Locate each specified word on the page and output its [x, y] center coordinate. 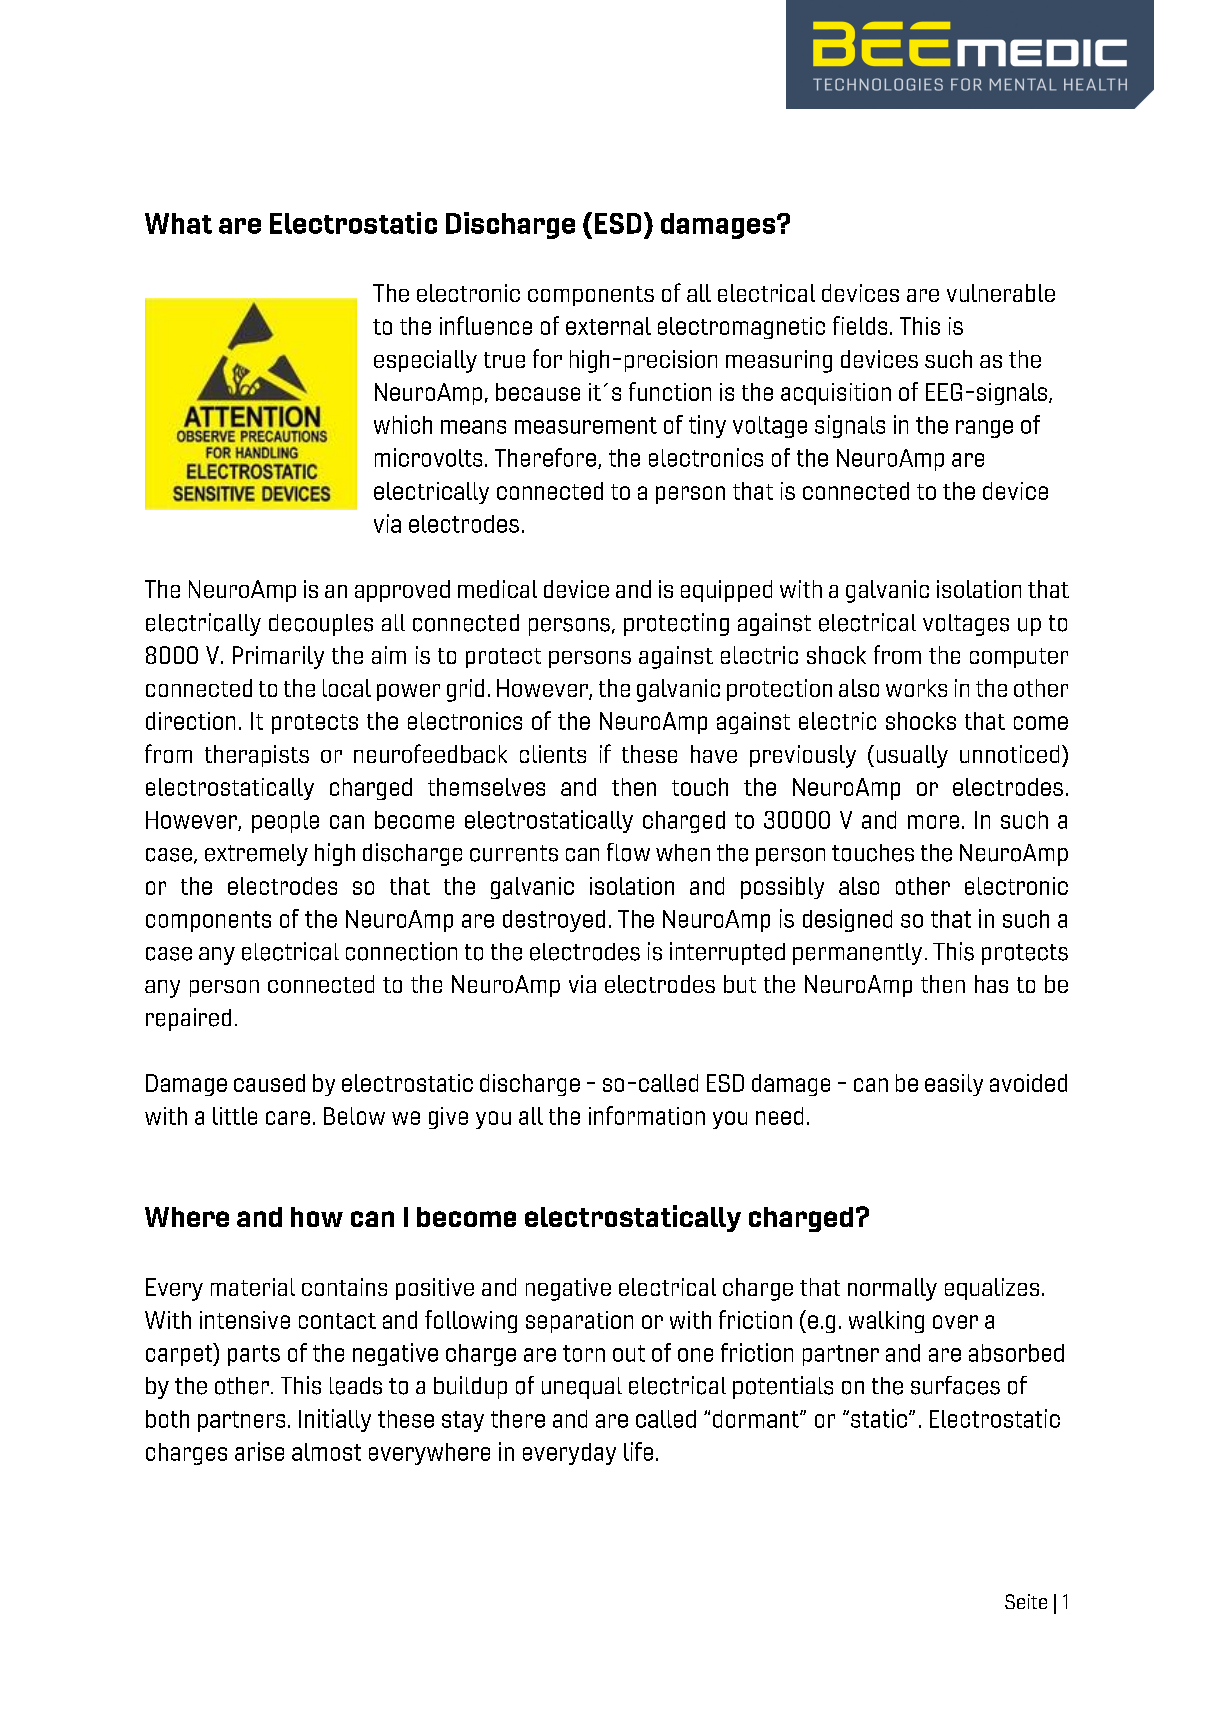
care [288, 1118]
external [608, 326]
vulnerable [1001, 293]
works [916, 688]
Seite [1026, 1601]
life [638, 1451]
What [178, 223]
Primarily [278, 657]
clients [553, 754]
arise [259, 1451]
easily [954, 1085]
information [647, 1115]
